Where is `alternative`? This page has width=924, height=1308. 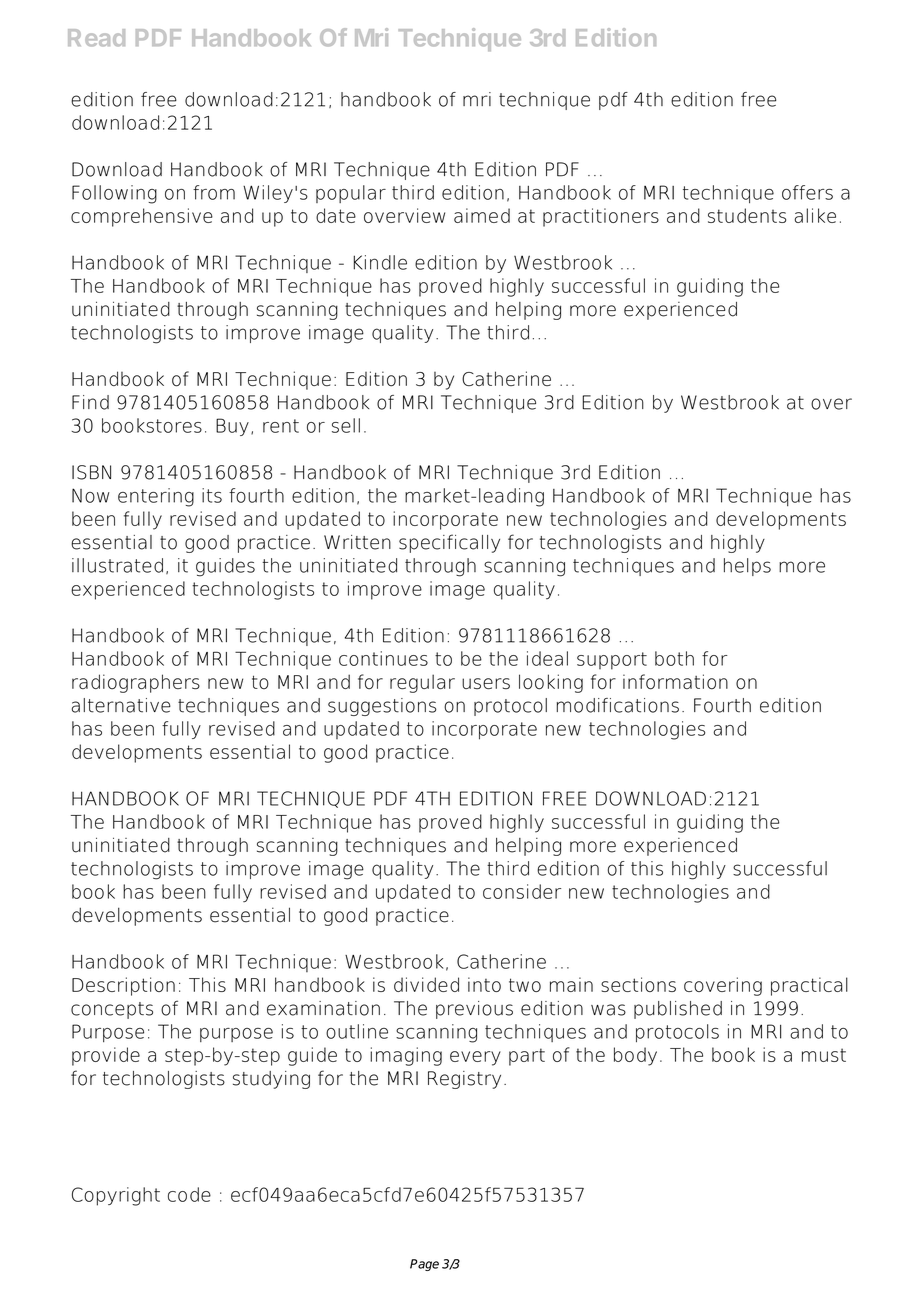
alternative is located at coordinates (121, 705).
